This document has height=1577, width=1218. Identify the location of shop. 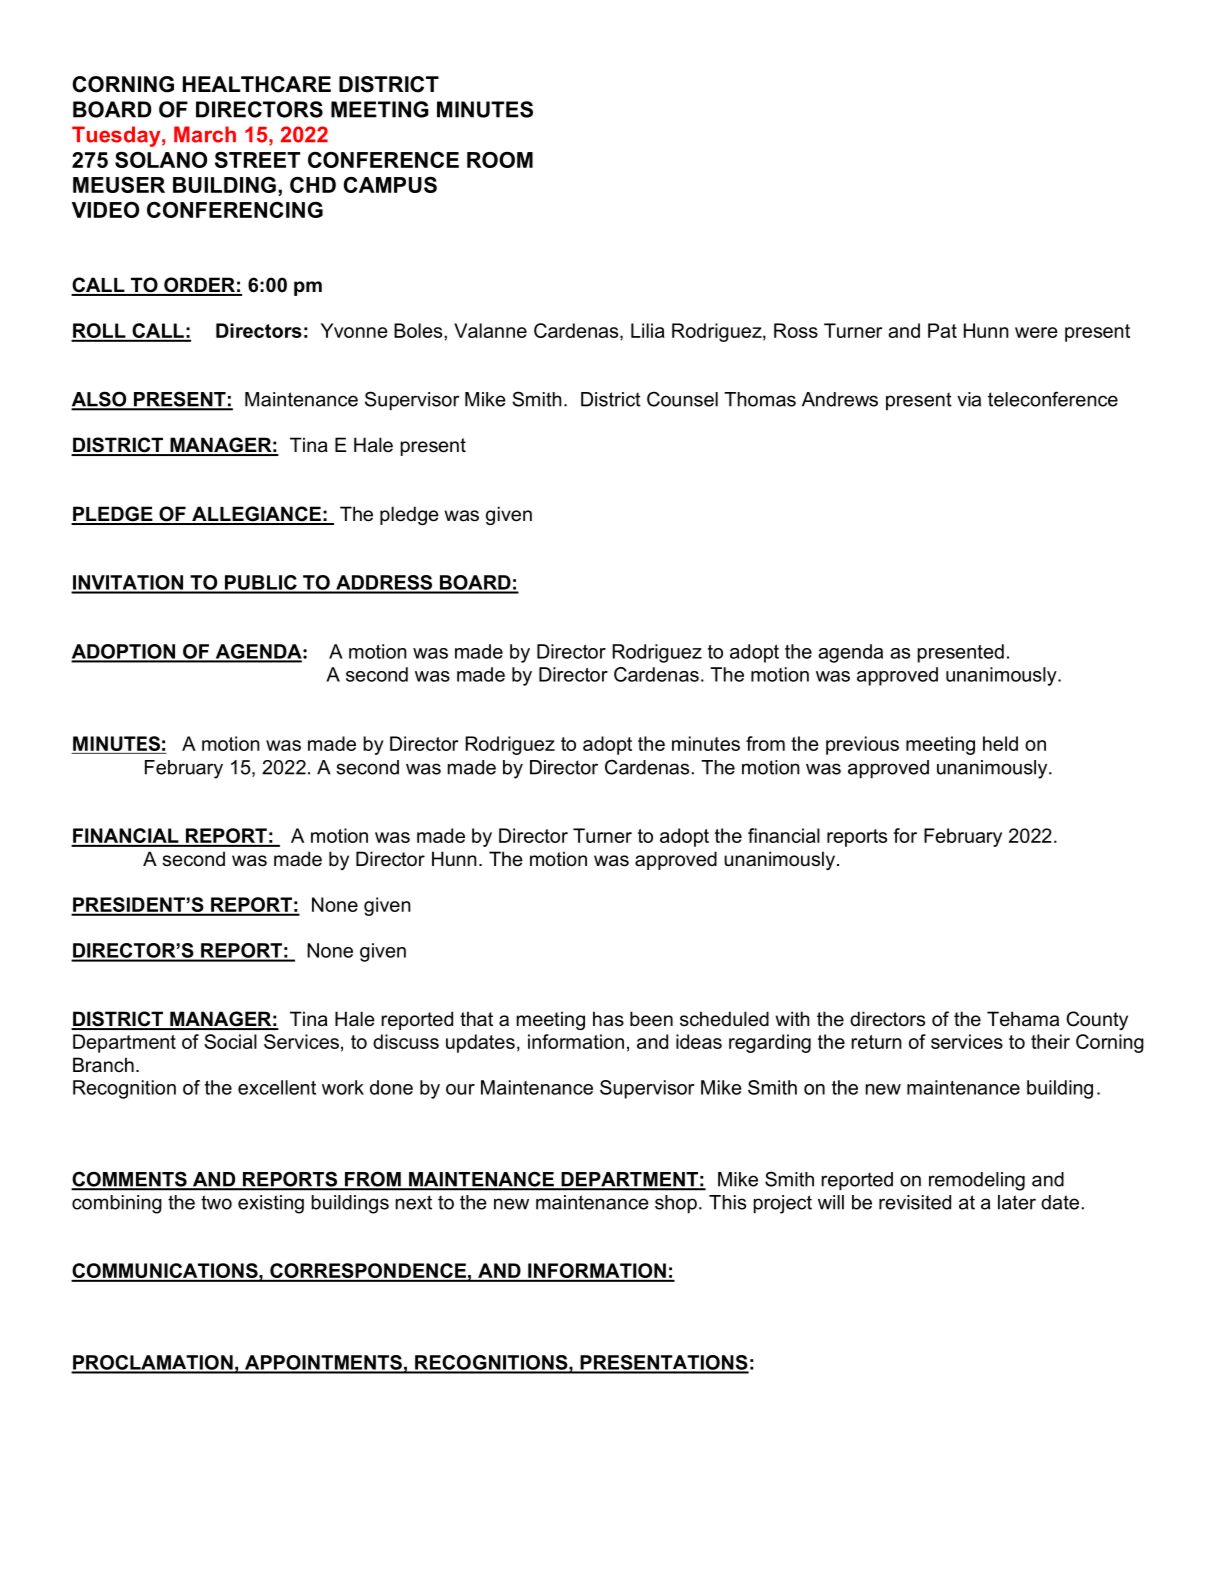
(676, 1204).
